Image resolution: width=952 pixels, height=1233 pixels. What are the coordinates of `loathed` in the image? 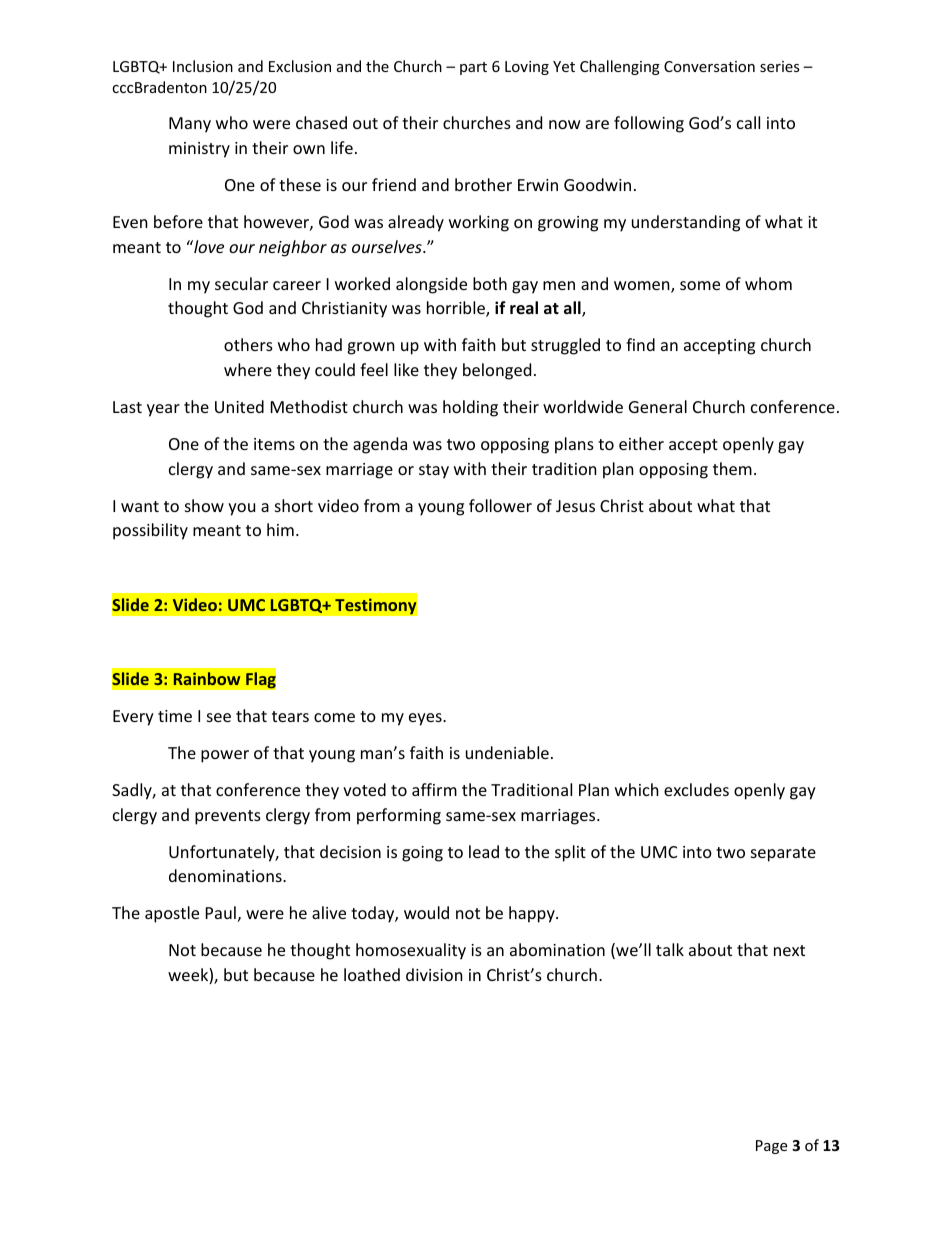 It's located at (372, 974).
